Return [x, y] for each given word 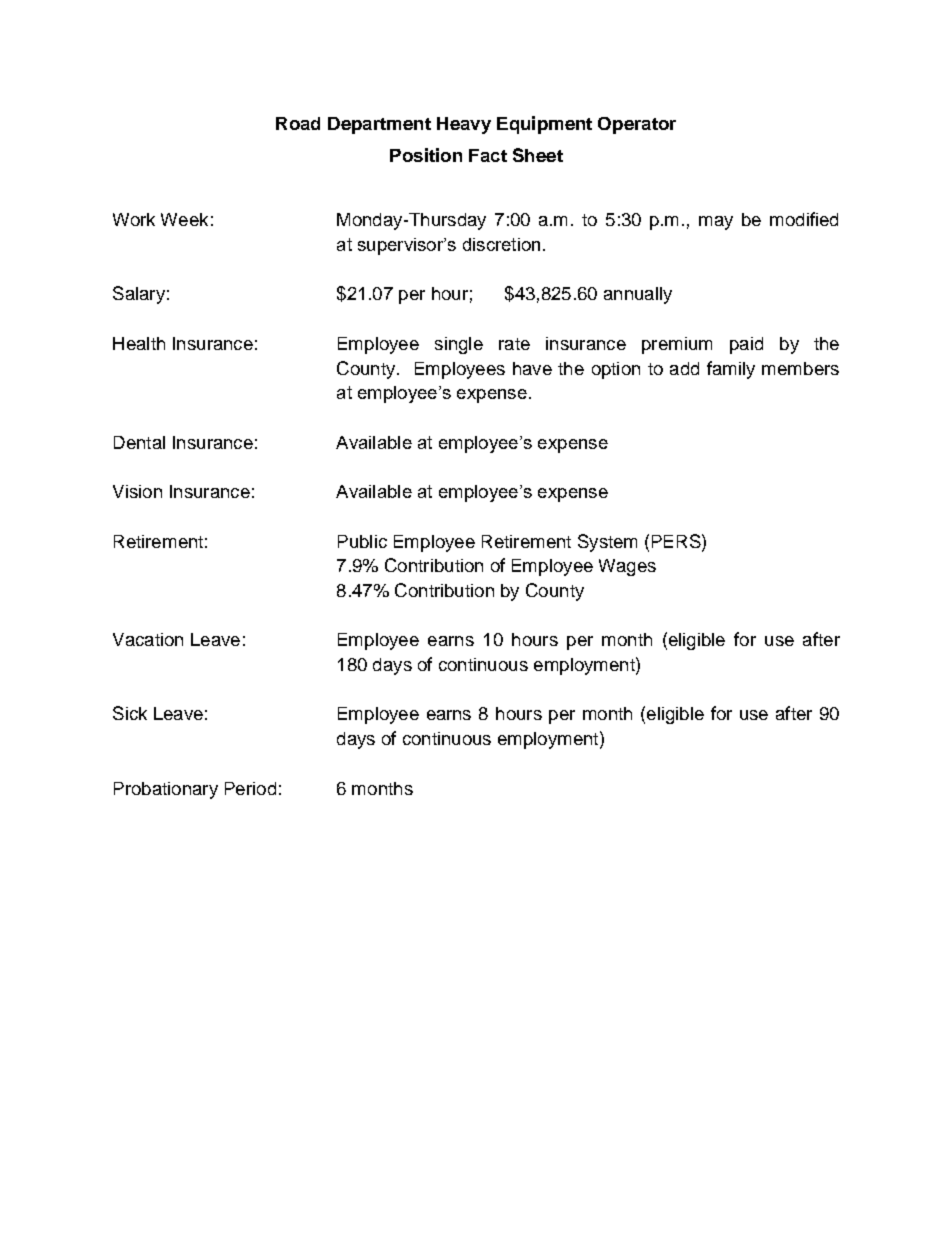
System [607, 543]
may [716, 223]
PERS [677, 541]
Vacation [148, 639]
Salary [139, 295]
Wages [627, 567]
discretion [501, 244]
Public [362, 541]
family [731, 370]
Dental [139, 442]
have [532, 368]
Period [250, 788]
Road [298, 123]
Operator [637, 125]
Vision [137, 491]
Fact [488, 155]
